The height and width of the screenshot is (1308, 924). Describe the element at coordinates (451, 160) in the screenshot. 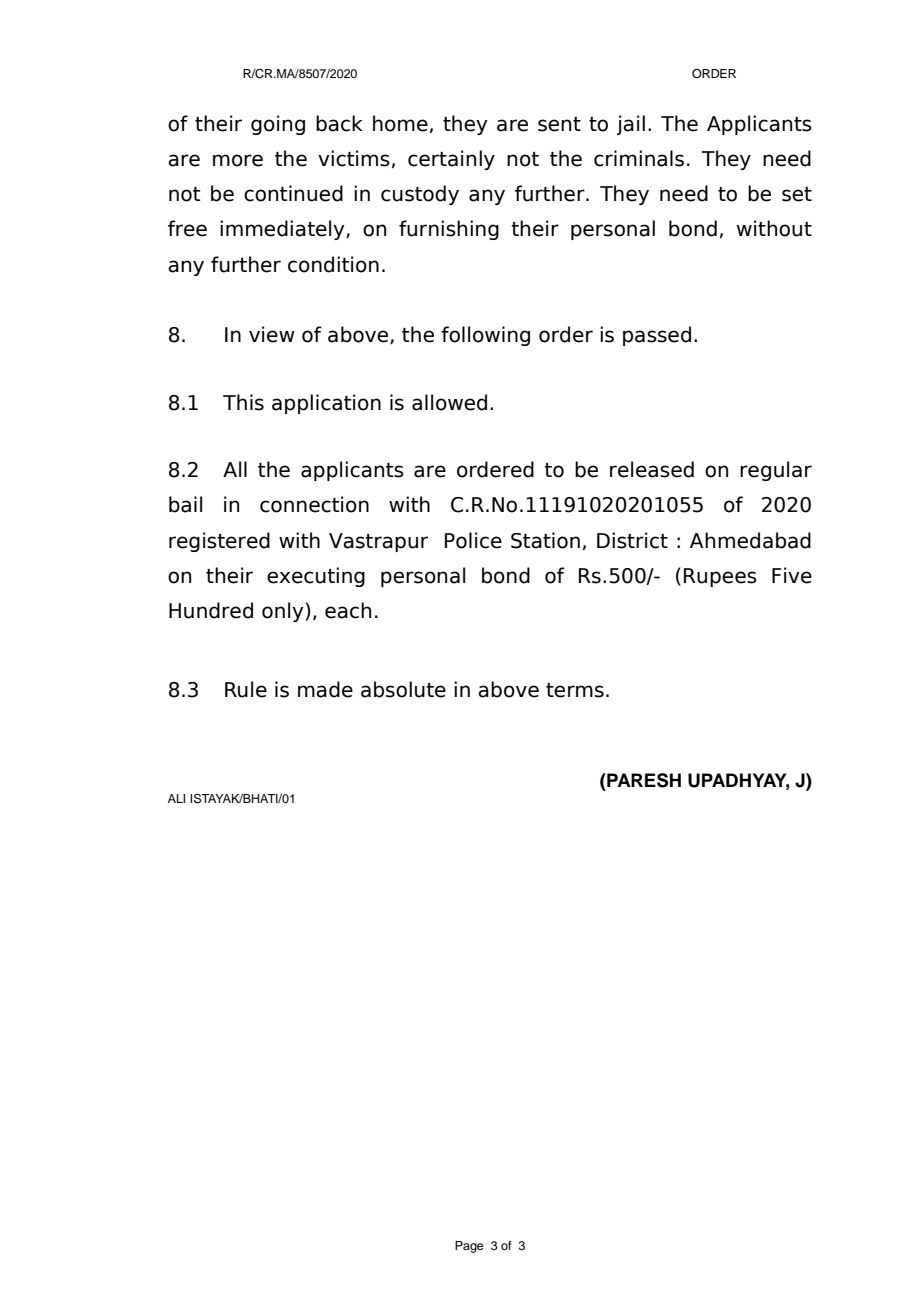

I see `certainly` at that location.
